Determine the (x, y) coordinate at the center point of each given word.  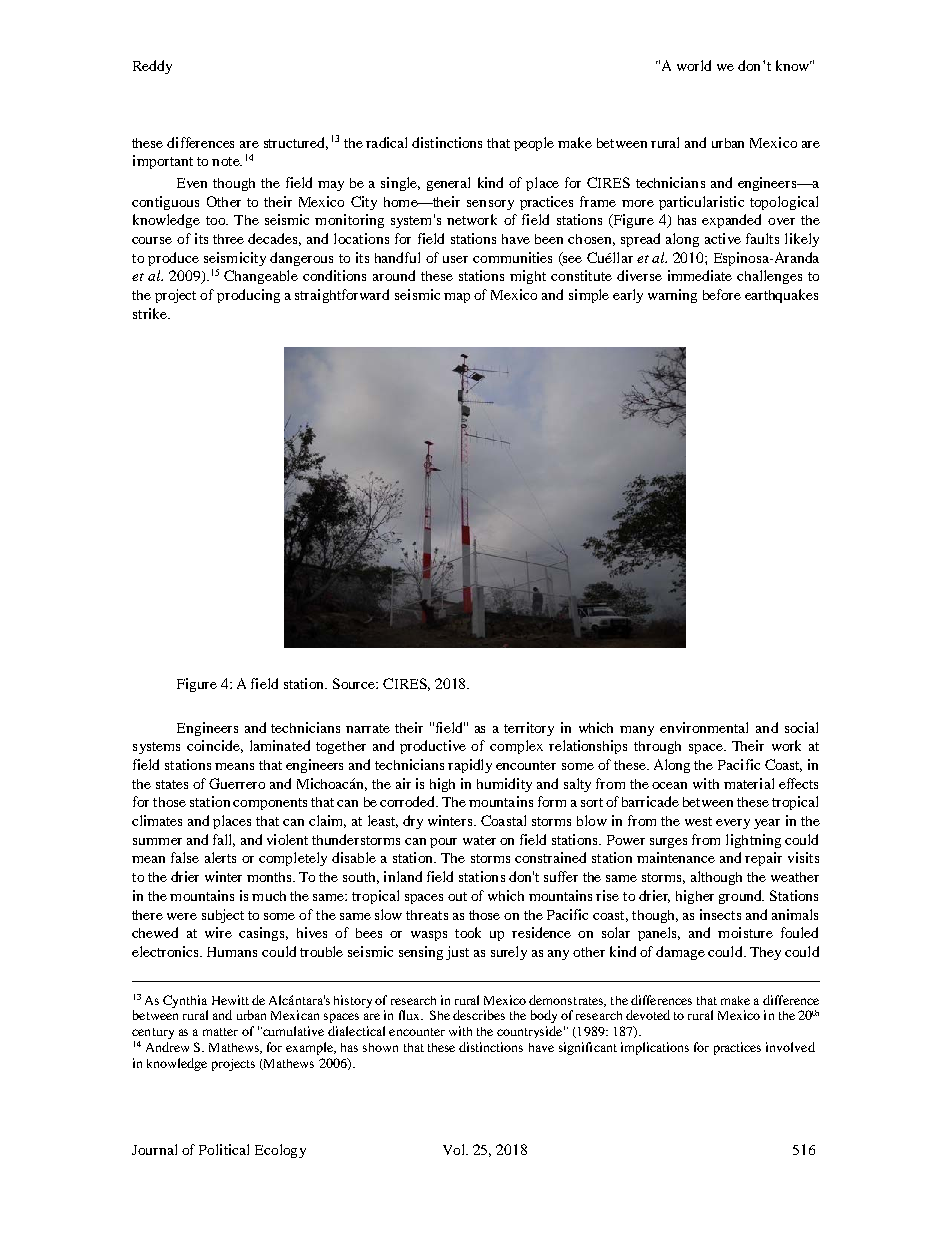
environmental (704, 727)
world (694, 65)
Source (355, 683)
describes (479, 1015)
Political (224, 1149)
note (227, 161)
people (534, 144)
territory (529, 729)
